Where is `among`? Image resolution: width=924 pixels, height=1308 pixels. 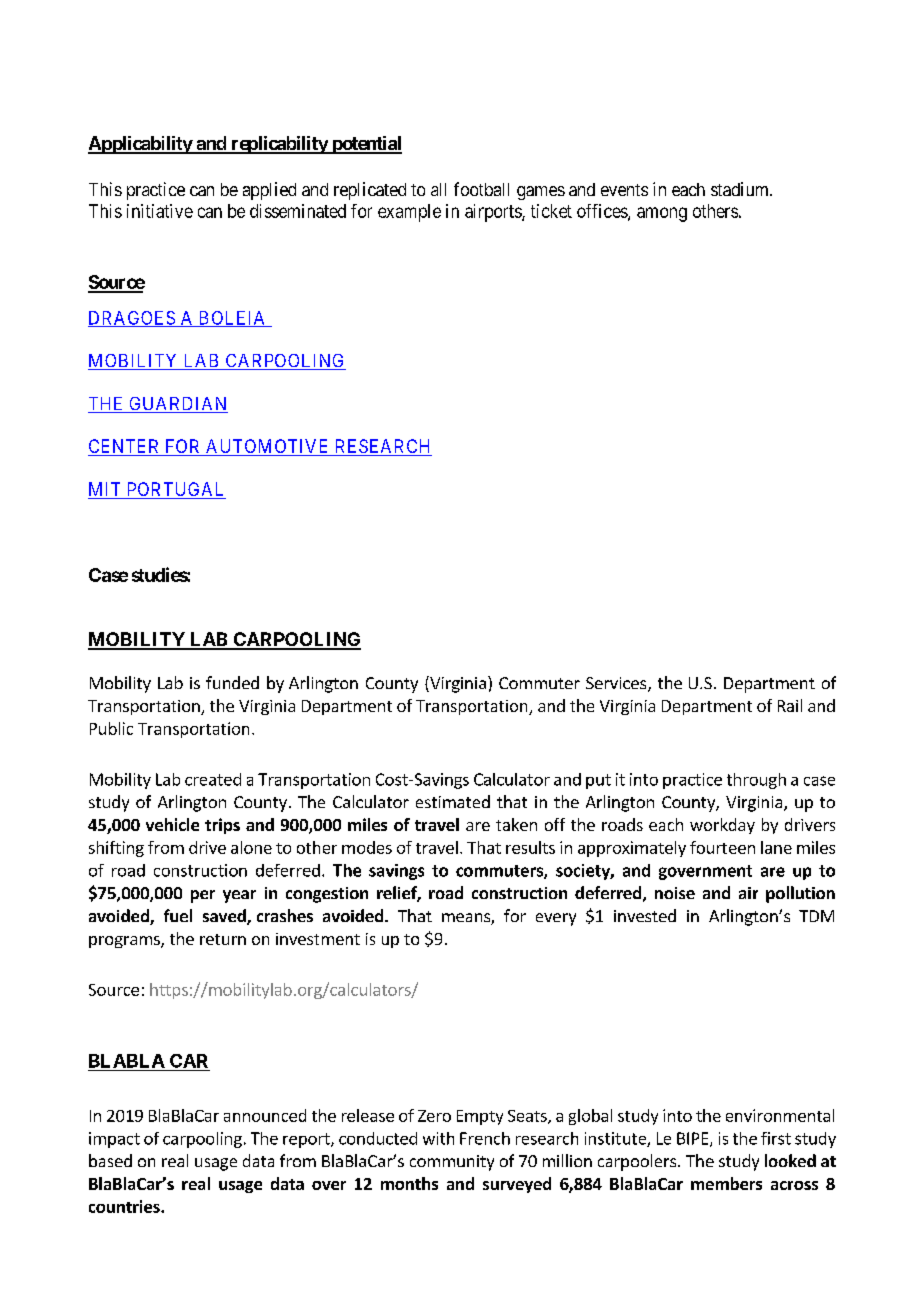 among is located at coordinates (662, 214).
